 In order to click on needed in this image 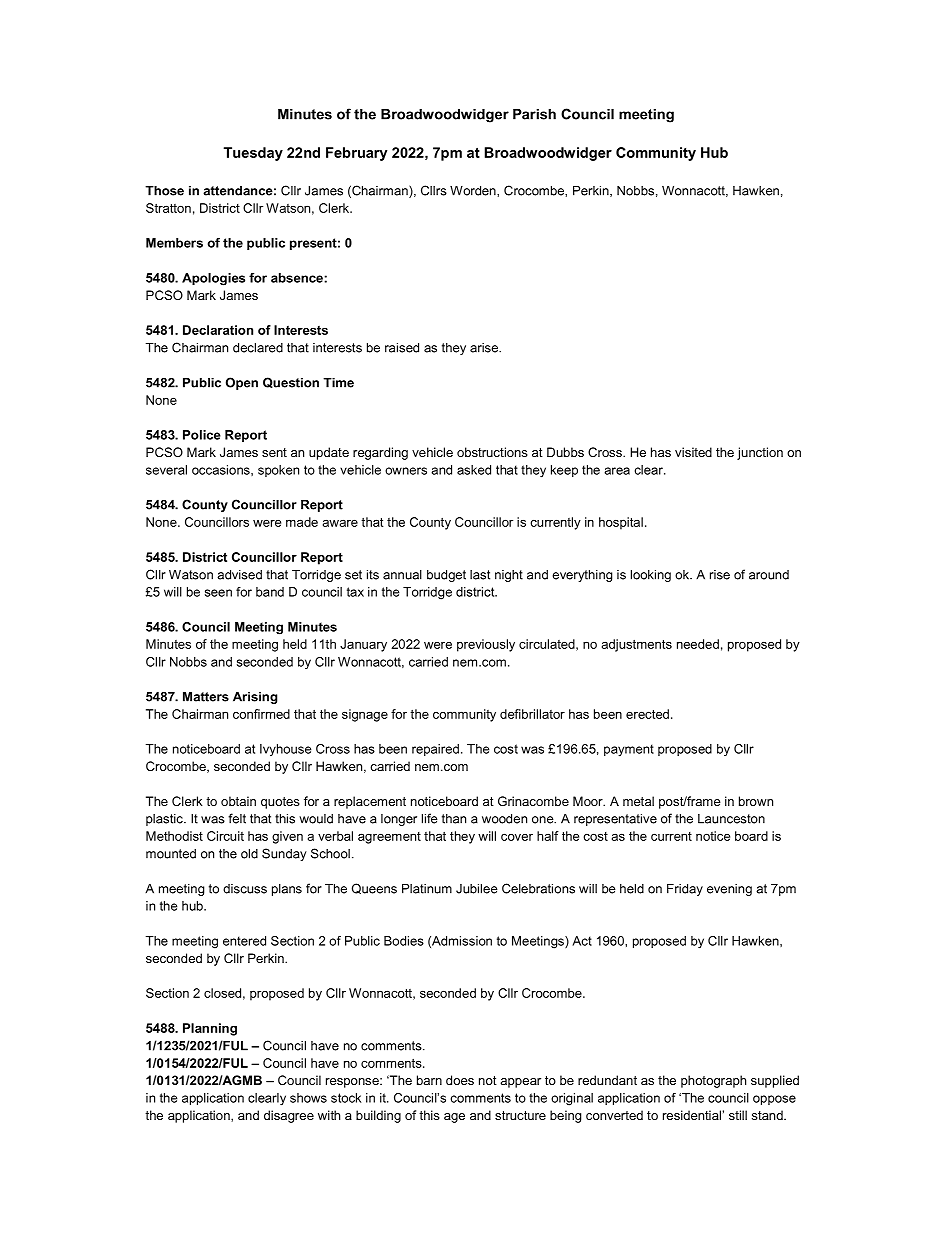, I will do `click(698, 644)`.
